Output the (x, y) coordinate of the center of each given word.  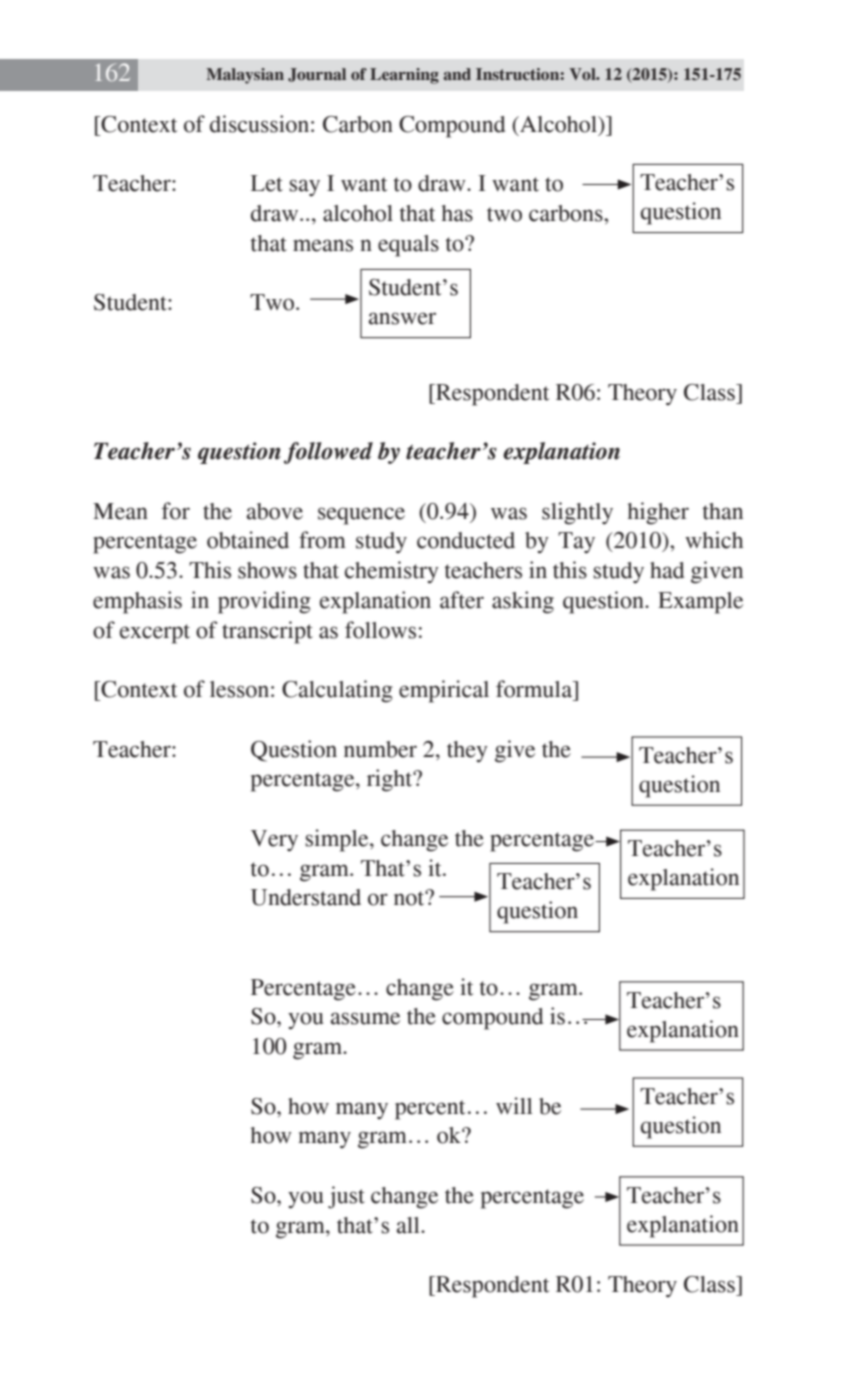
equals (408, 246)
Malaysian (245, 76)
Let (267, 183)
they (467, 752)
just (346, 1197)
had (667, 570)
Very (274, 841)
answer (402, 318)
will (514, 1105)
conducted (466, 540)
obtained (248, 540)
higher (658, 513)
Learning (404, 76)
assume (365, 1018)
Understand (306, 897)
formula (535, 689)
